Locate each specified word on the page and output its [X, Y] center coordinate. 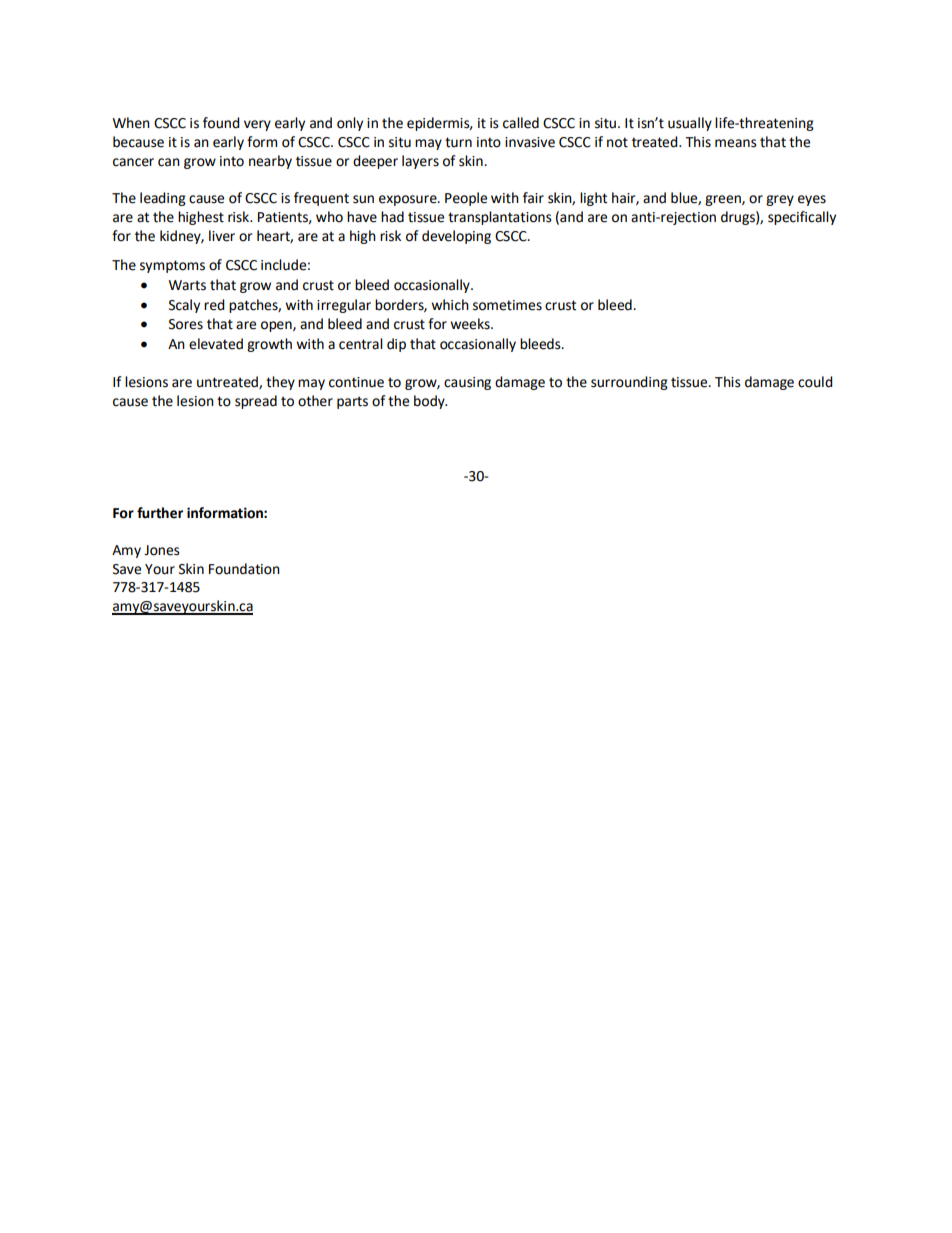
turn [458, 142]
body [430, 402]
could [815, 382]
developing [456, 237]
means [736, 143]
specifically [802, 218]
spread [256, 402]
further [160, 513]
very [257, 125]
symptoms [172, 266]
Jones [162, 550]
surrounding [629, 383]
